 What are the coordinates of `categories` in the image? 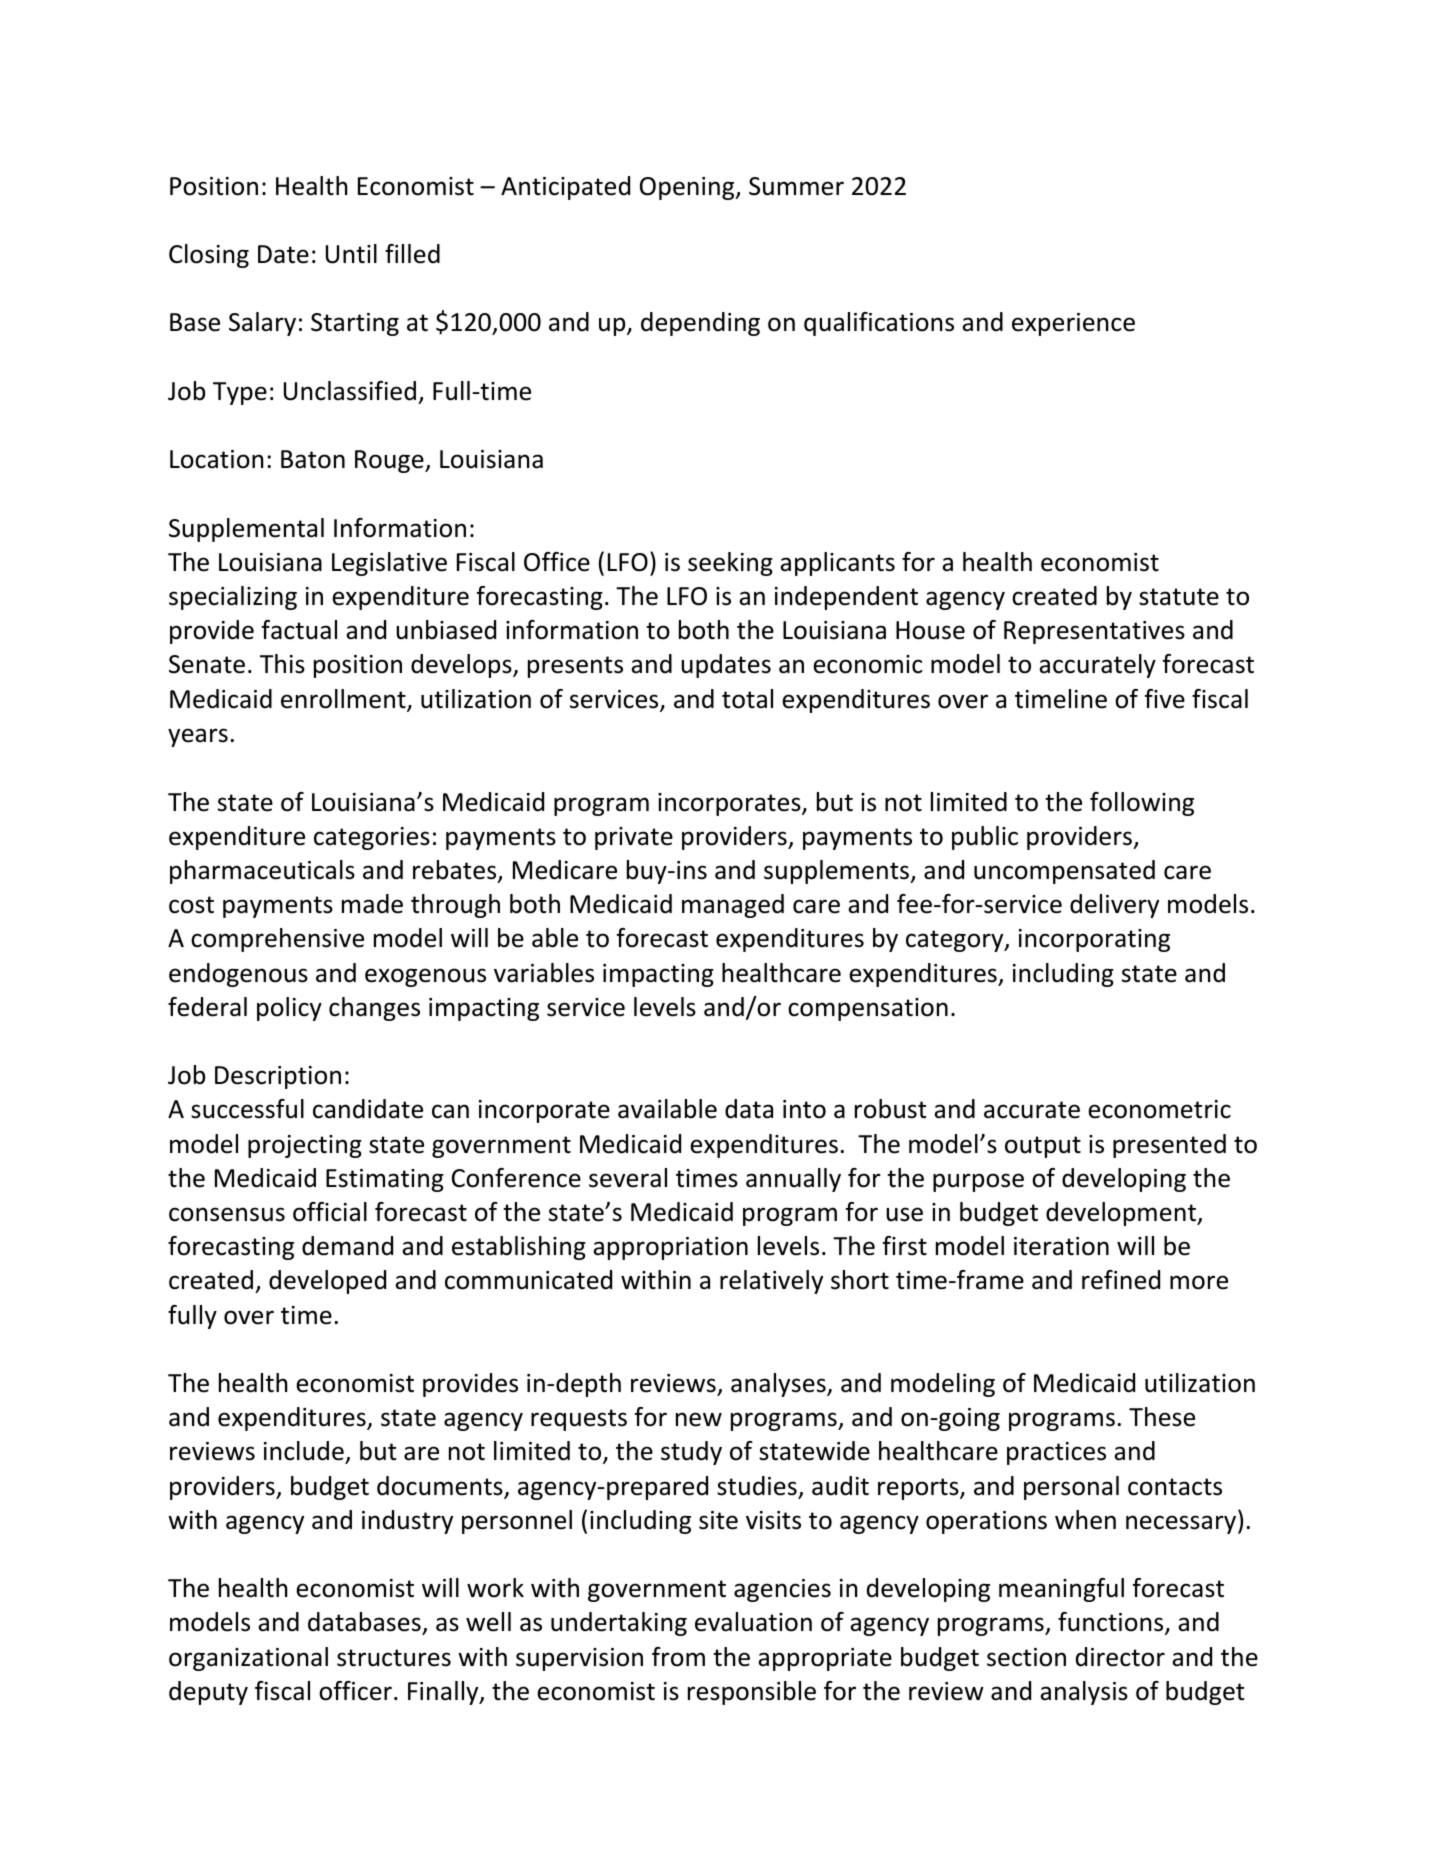 It's located at (372, 838).
